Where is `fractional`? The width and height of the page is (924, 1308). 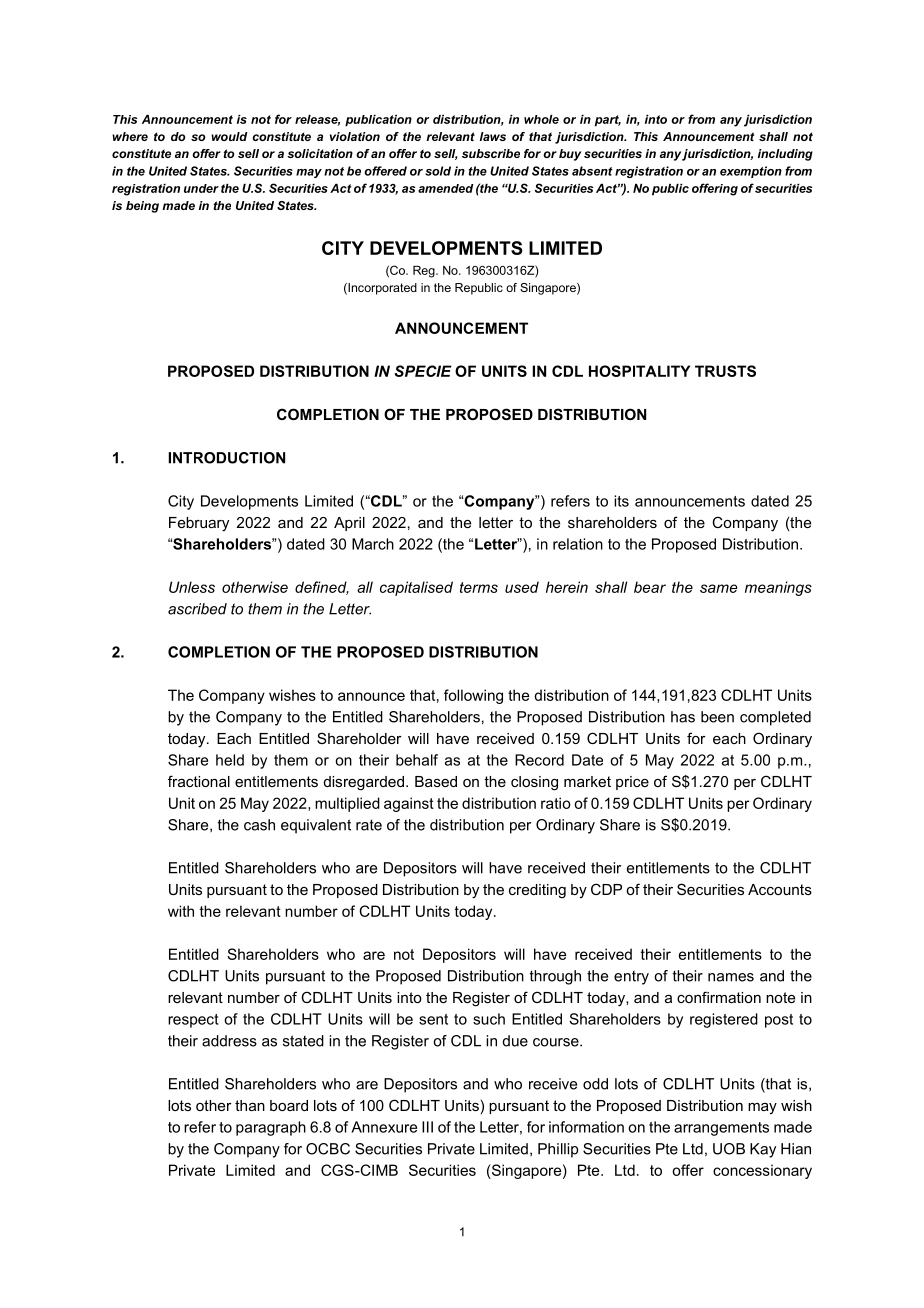 fractional is located at coordinates (199, 781).
